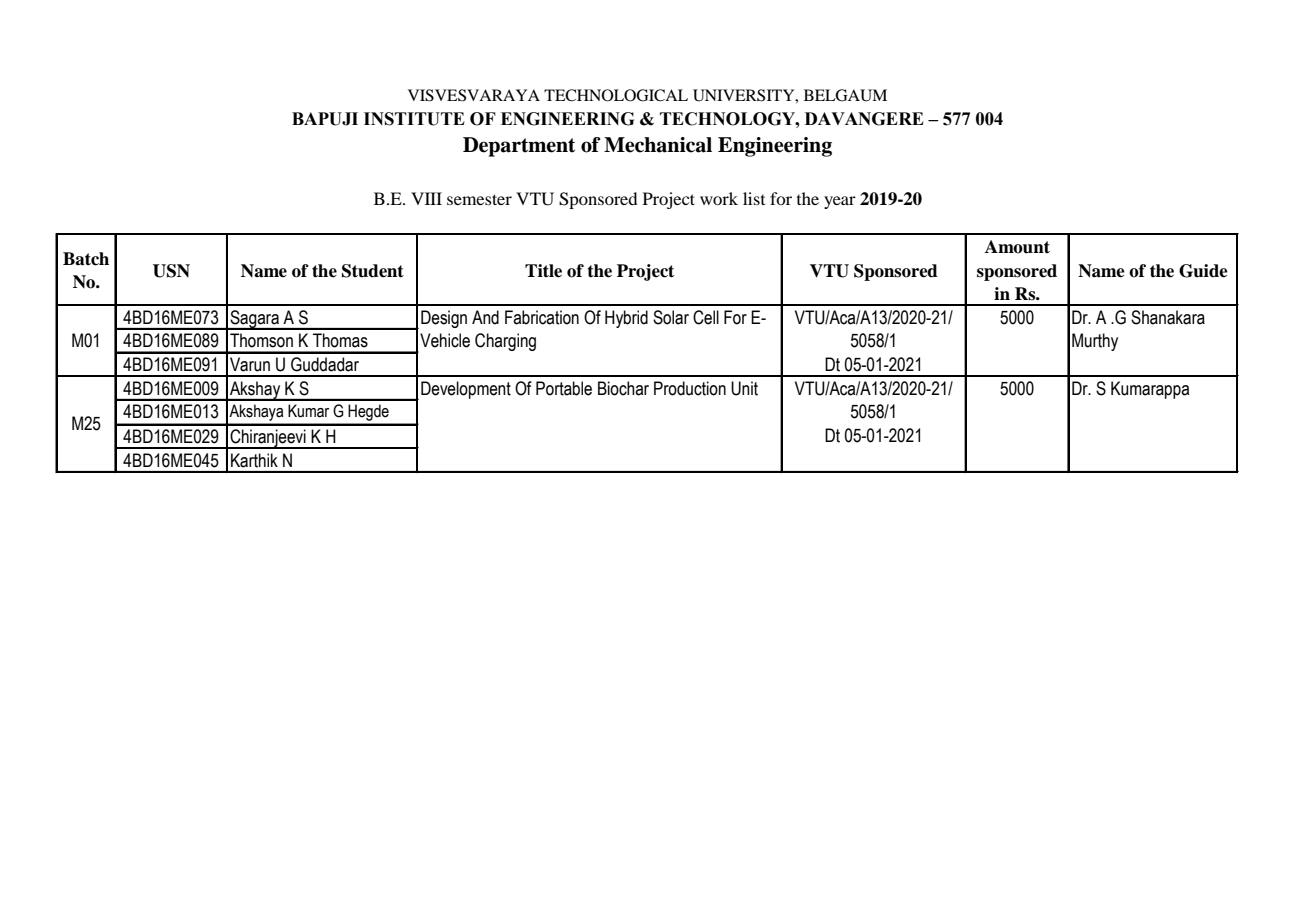 The width and height of the screenshot is (1308, 924). I want to click on INSTITUTE, so click(414, 119).
